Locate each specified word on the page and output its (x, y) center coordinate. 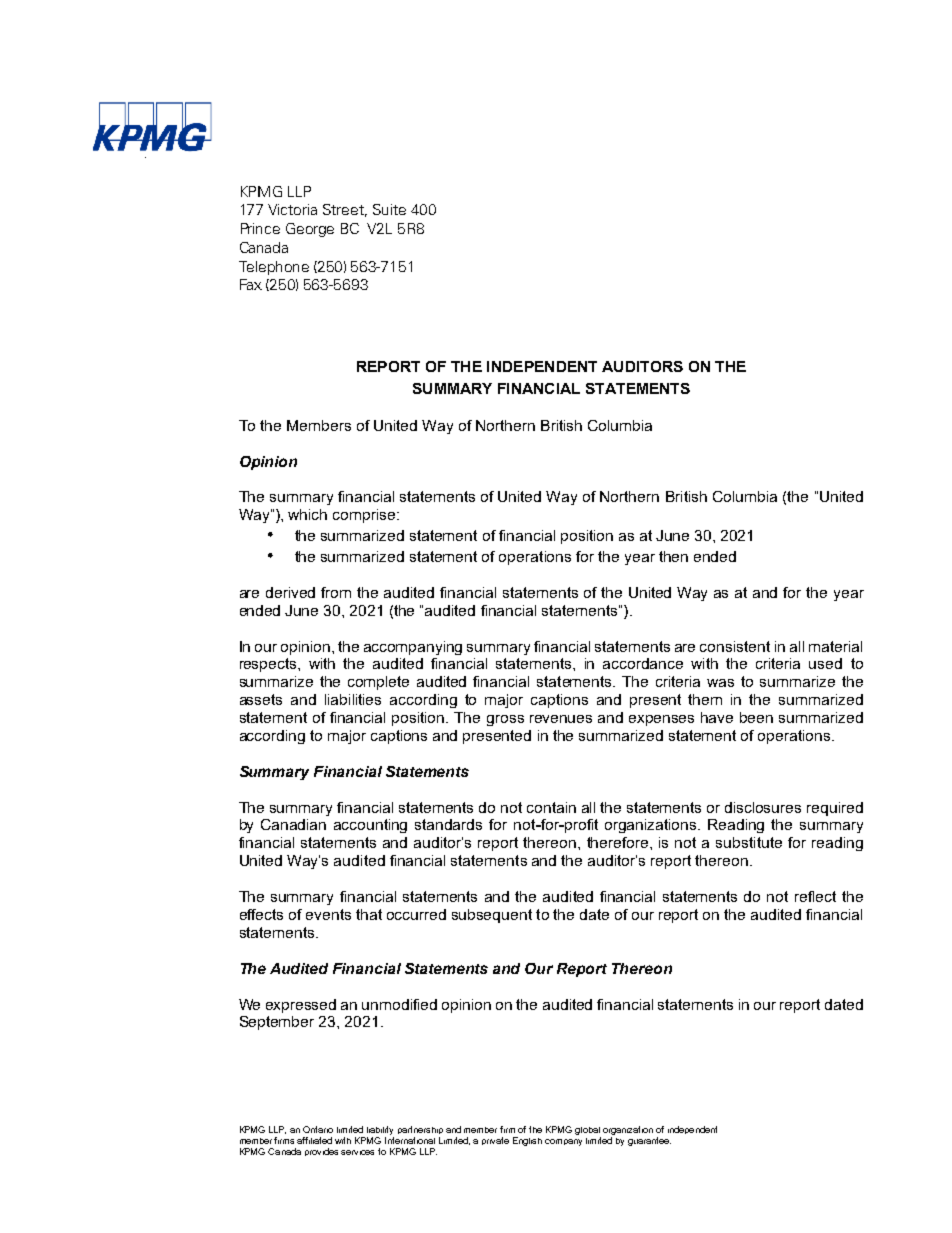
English (527, 1141)
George (310, 230)
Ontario (318, 1129)
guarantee (649, 1141)
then (673, 556)
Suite (389, 209)
